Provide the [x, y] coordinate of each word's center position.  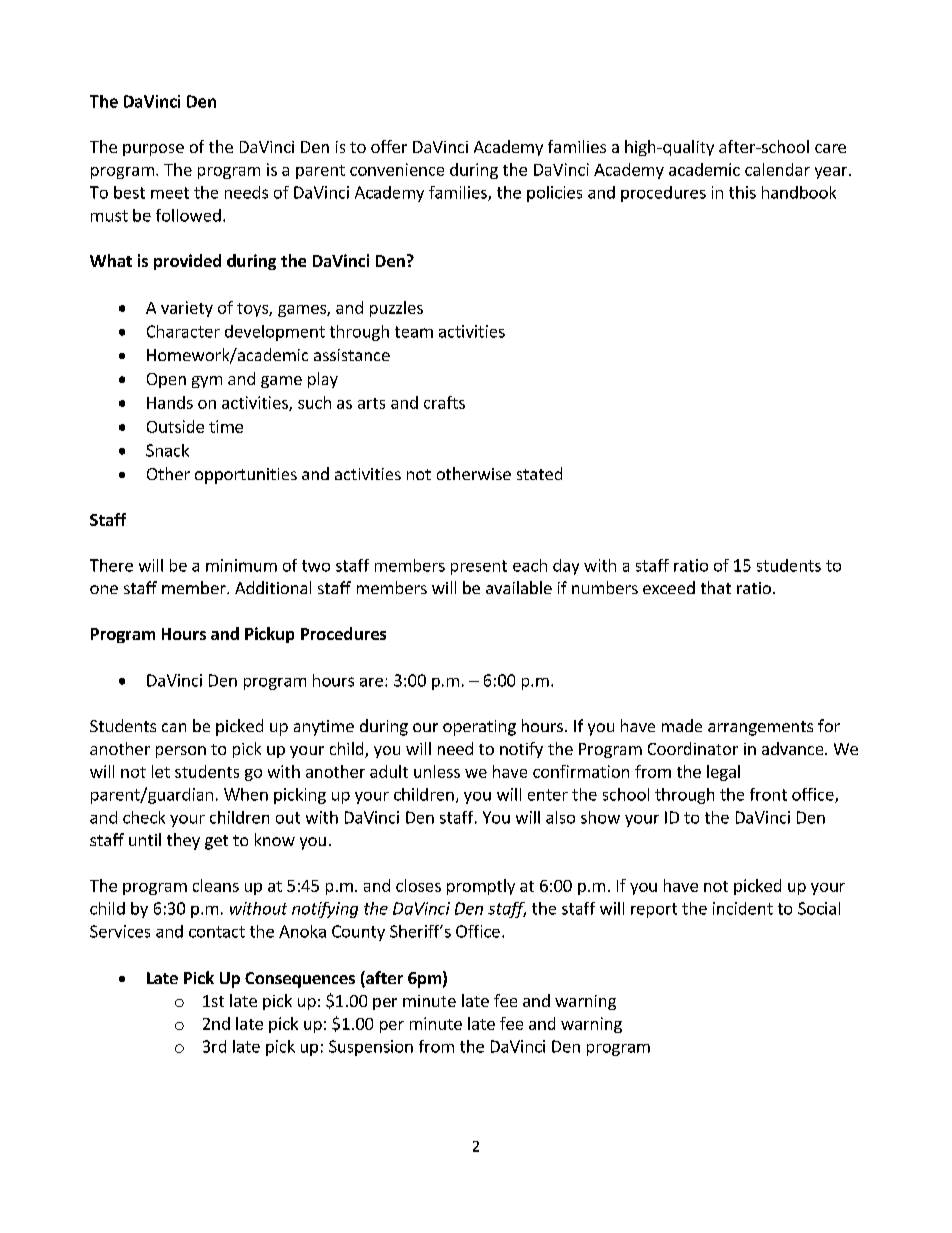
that [716, 587]
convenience [397, 169]
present [479, 567]
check [144, 817]
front [768, 794]
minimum [241, 565]
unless [437, 771]
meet [170, 193]
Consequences [300, 980]
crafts [444, 402]
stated [539, 473]
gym [207, 382]
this [742, 192]
